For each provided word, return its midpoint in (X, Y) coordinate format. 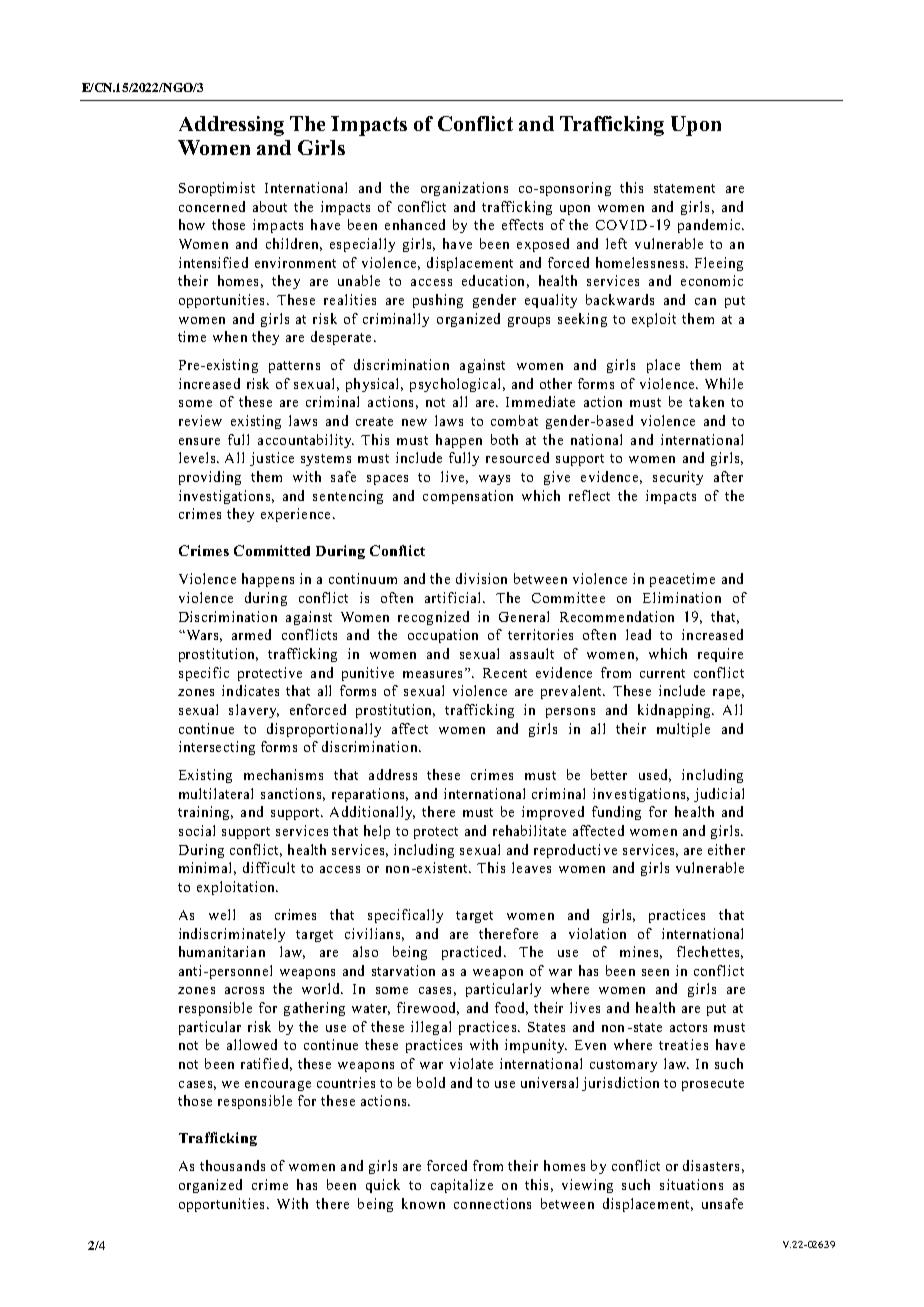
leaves (531, 867)
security (678, 478)
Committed (272, 550)
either (726, 849)
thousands (232, 1165)
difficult (269, 867)
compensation (468, 497)
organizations (464, 189)
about (270, 206)
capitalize (462, 1186)
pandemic (710, 226)
